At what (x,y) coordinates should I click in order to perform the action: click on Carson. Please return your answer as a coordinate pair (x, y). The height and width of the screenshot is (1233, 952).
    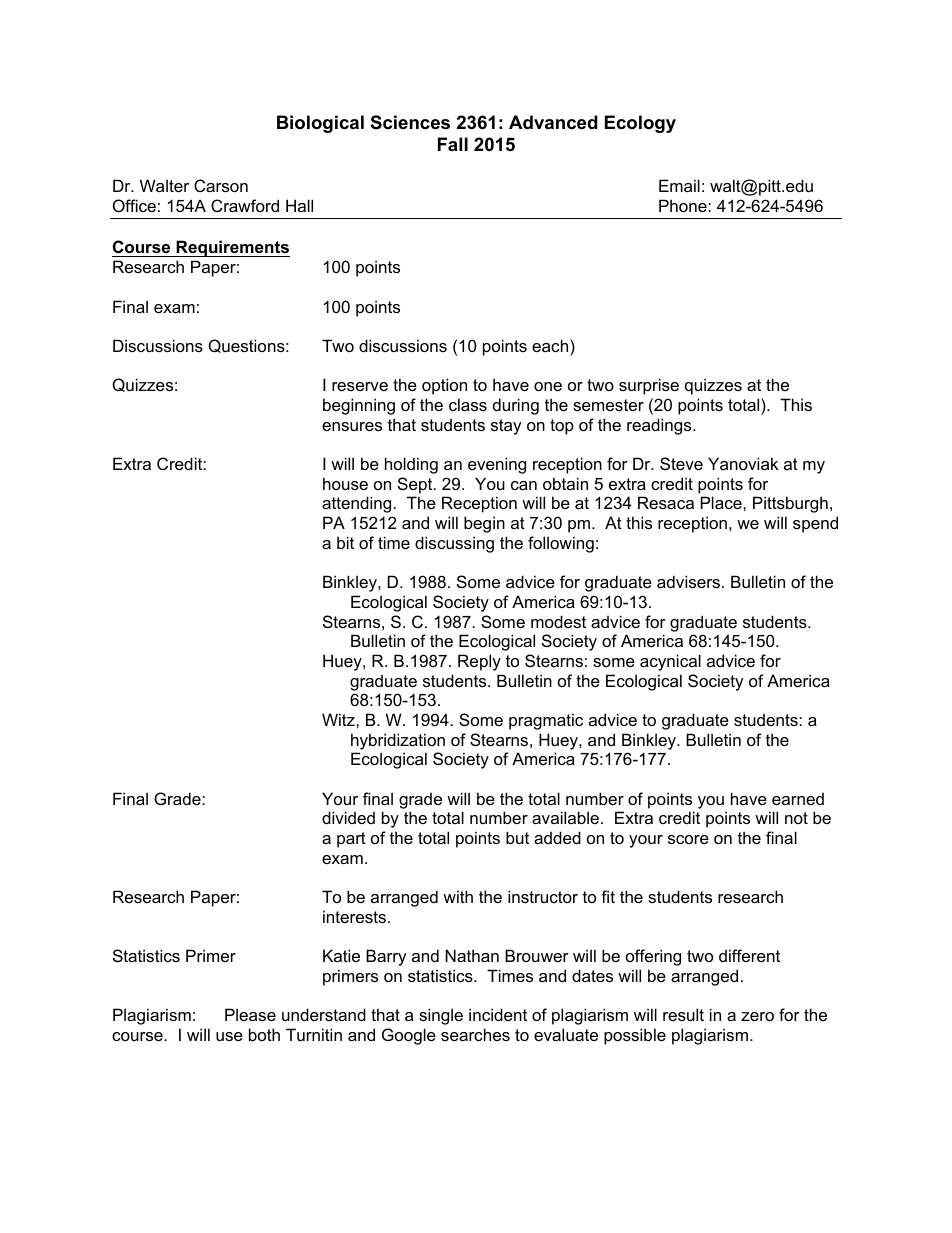
    Looking at the image, I should click on (221, 185).
